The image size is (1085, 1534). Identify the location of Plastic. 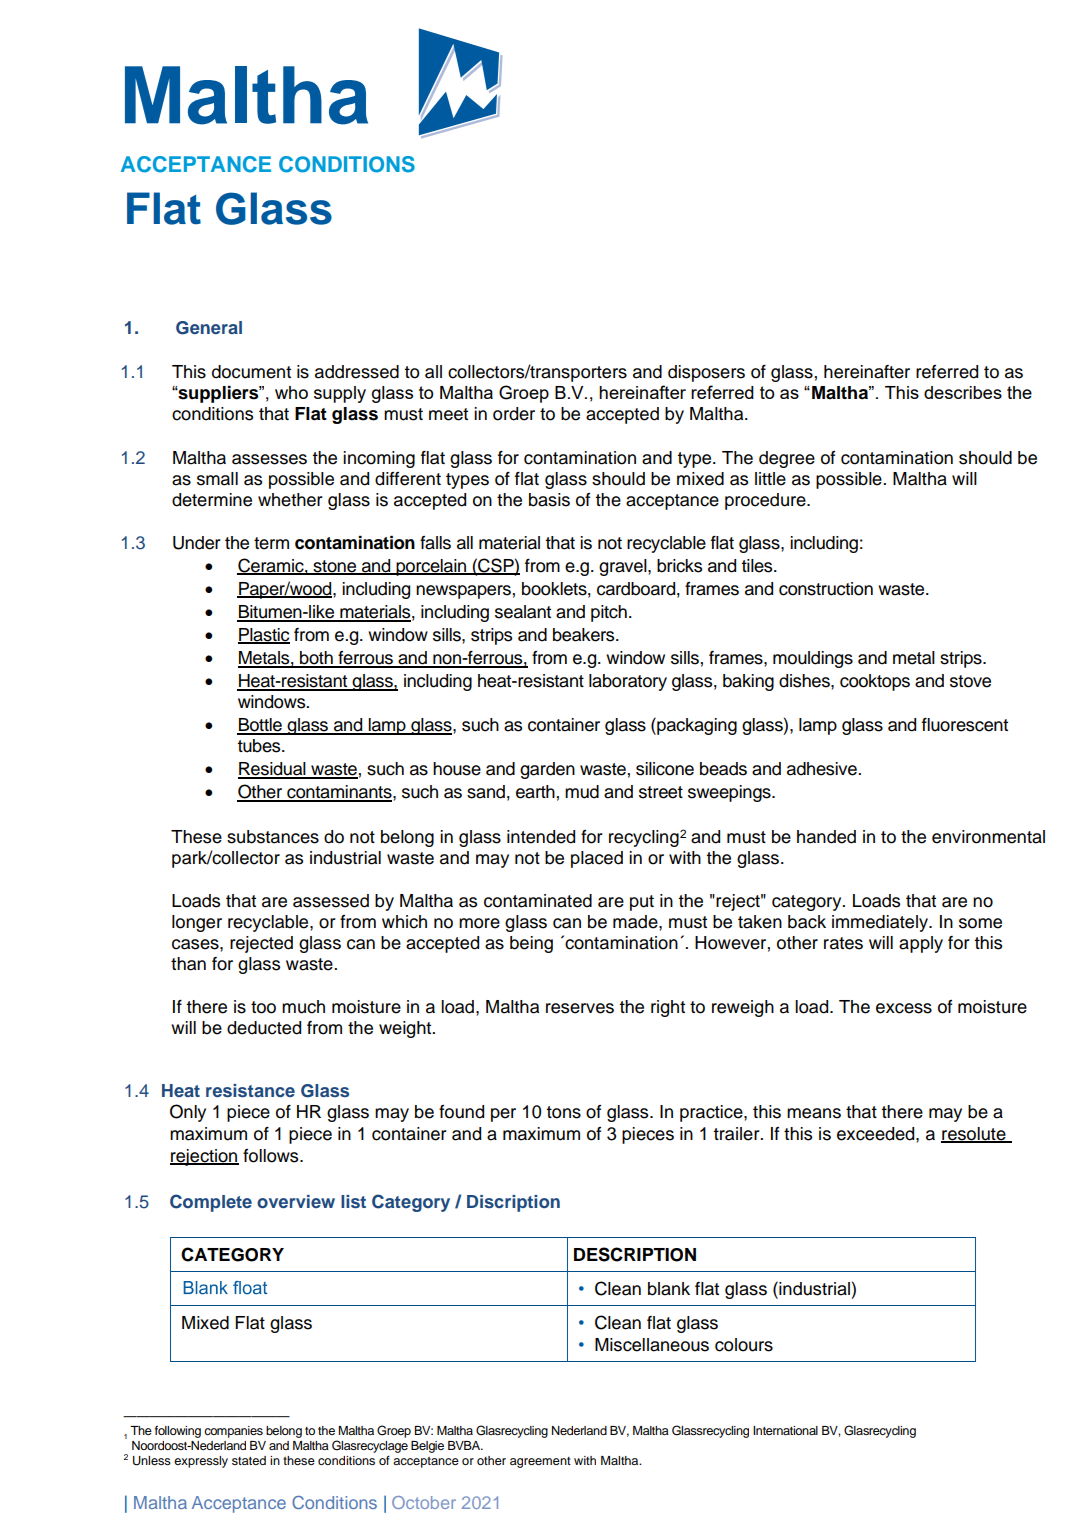
(264, 636).
